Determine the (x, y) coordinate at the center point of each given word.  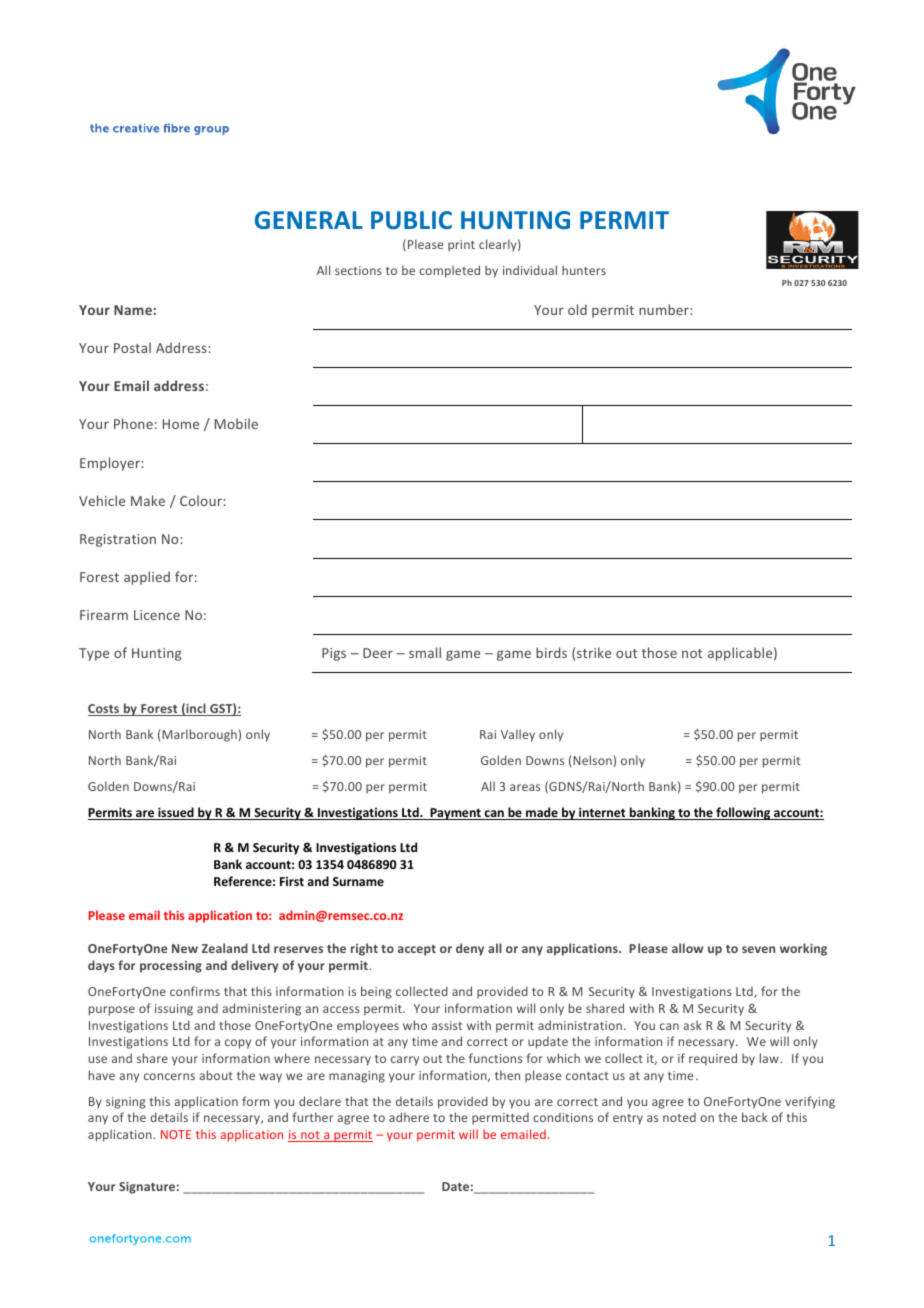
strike (594, 652)
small (425, 652)
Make (148, 500)
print (461, 246)
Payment (455, 814)
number (665, 309)
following (743, 813)
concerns (169, 1076)
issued (176, 813)
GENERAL (309, 220)
